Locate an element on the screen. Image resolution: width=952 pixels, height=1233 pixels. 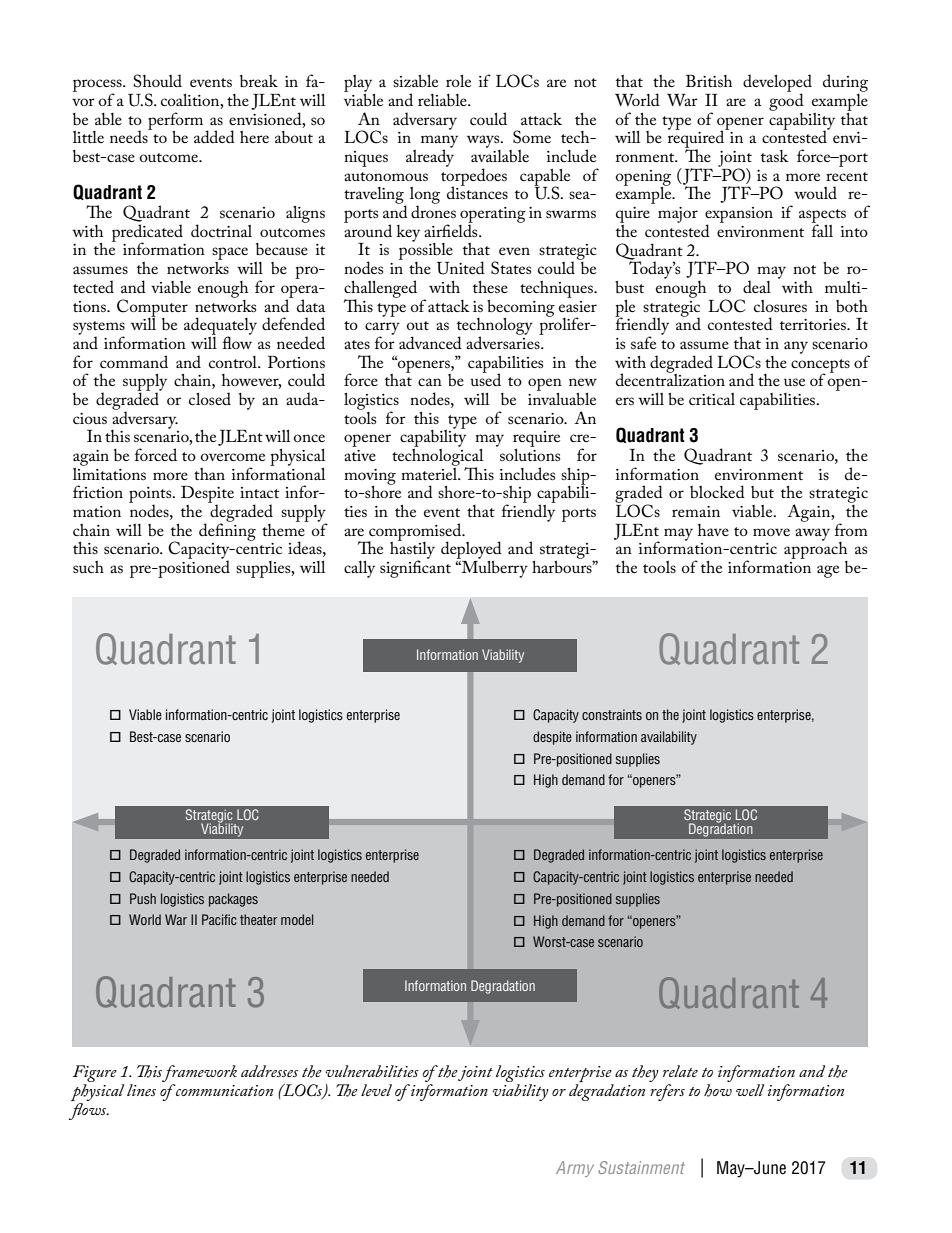
Army is located at coordinates (575, 1169).
